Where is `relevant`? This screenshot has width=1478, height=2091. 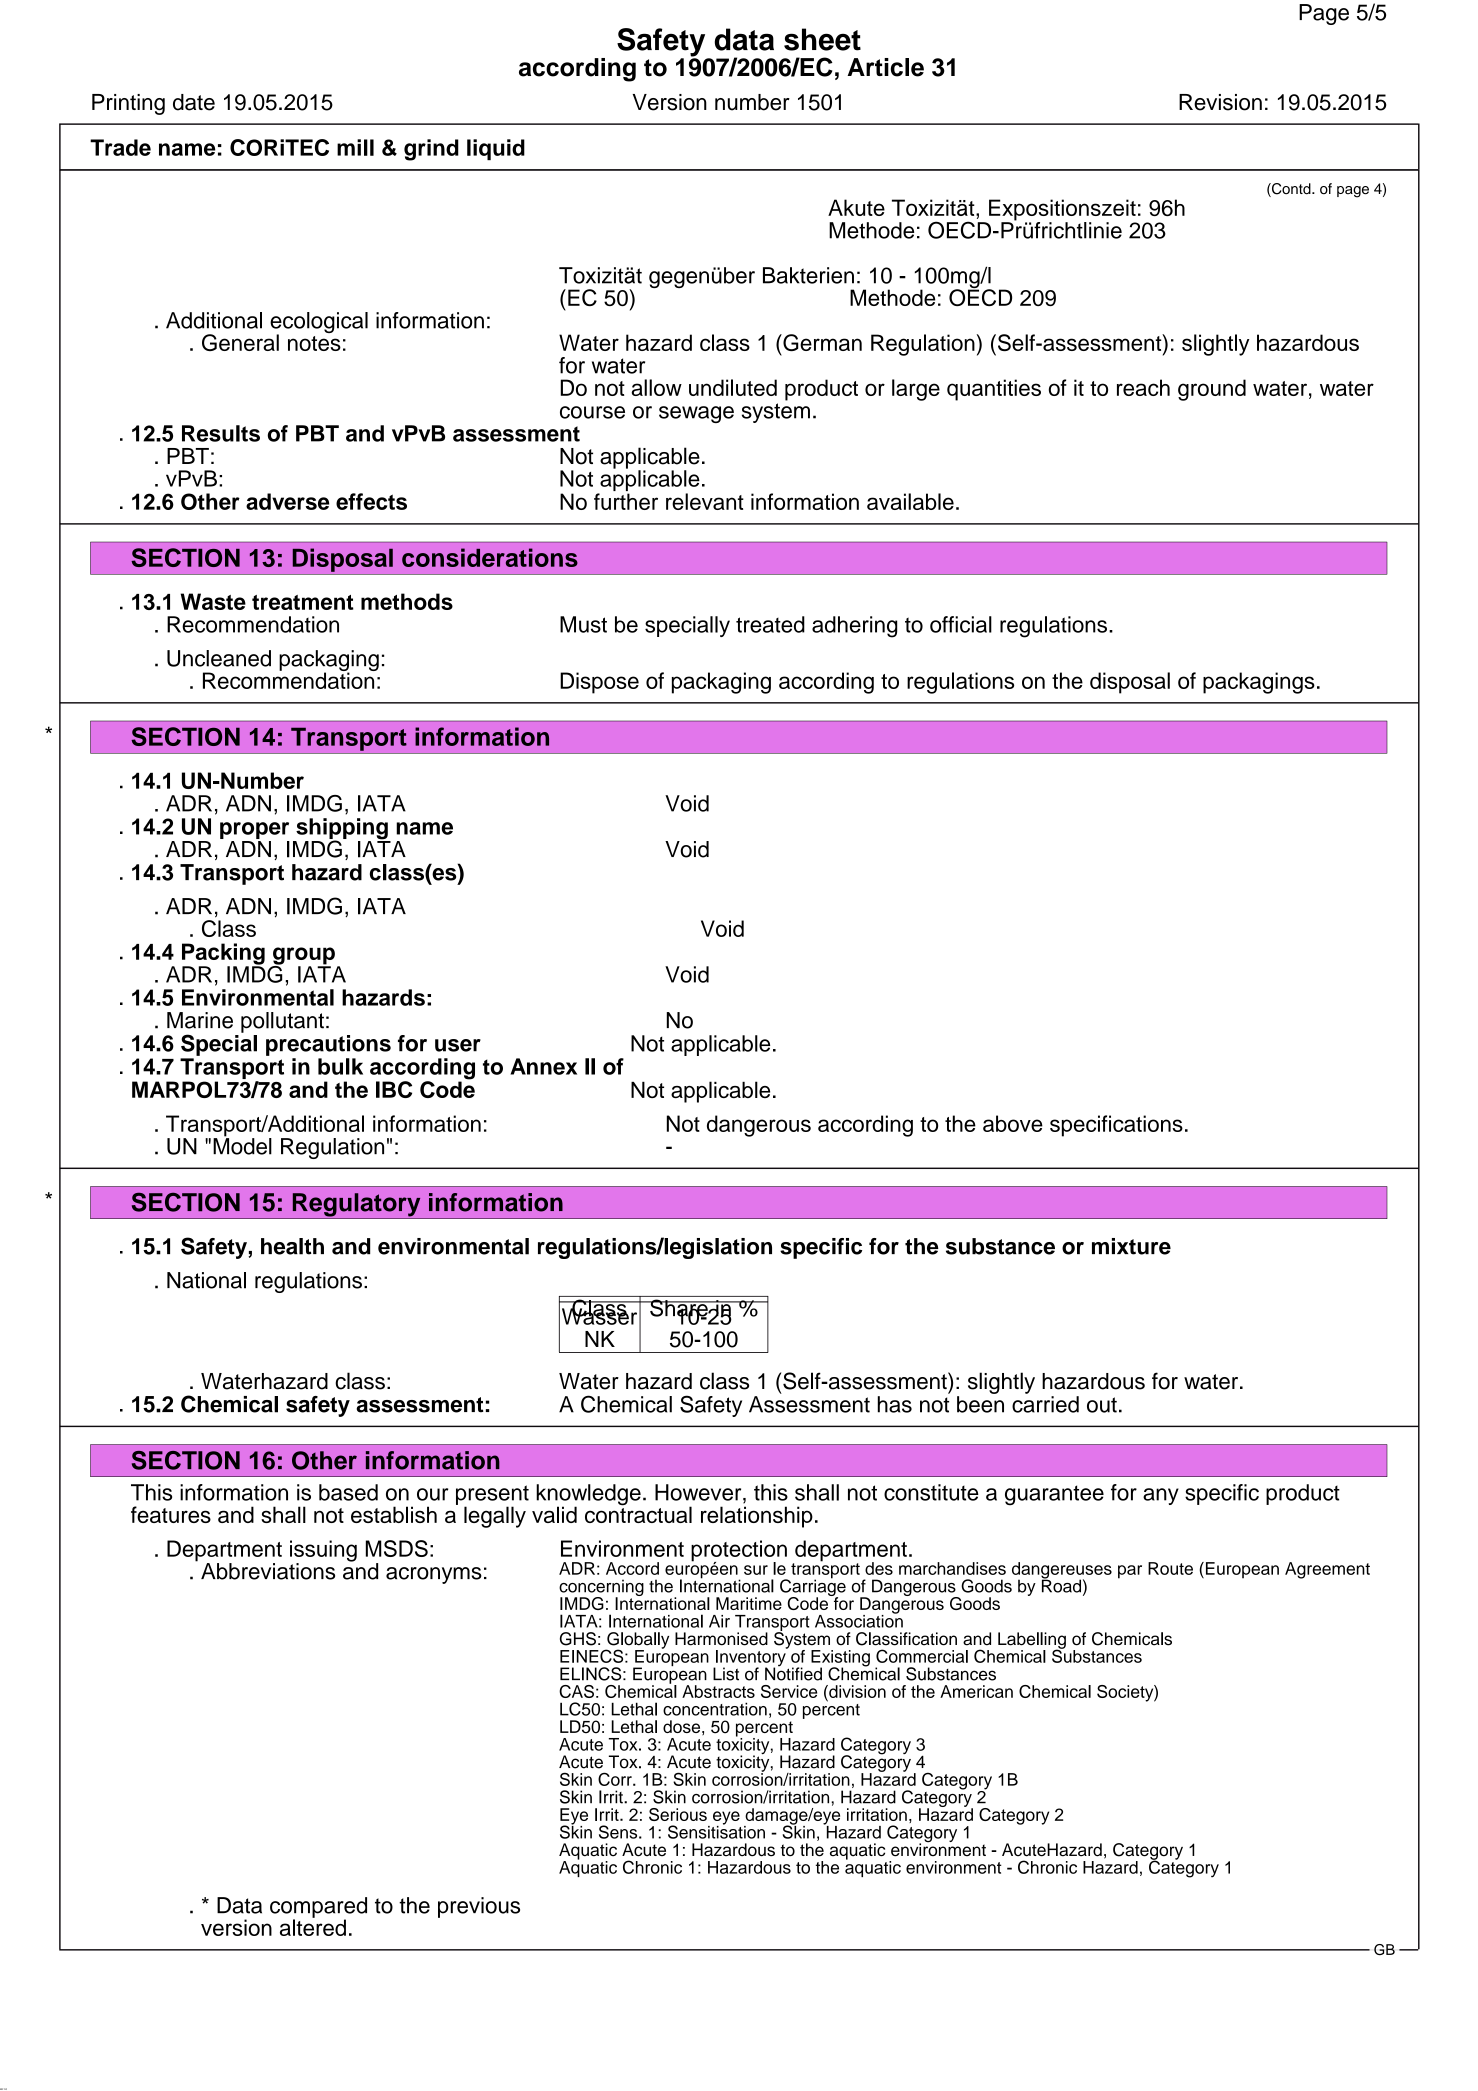 relevant is located at coordinates (705, 501).
